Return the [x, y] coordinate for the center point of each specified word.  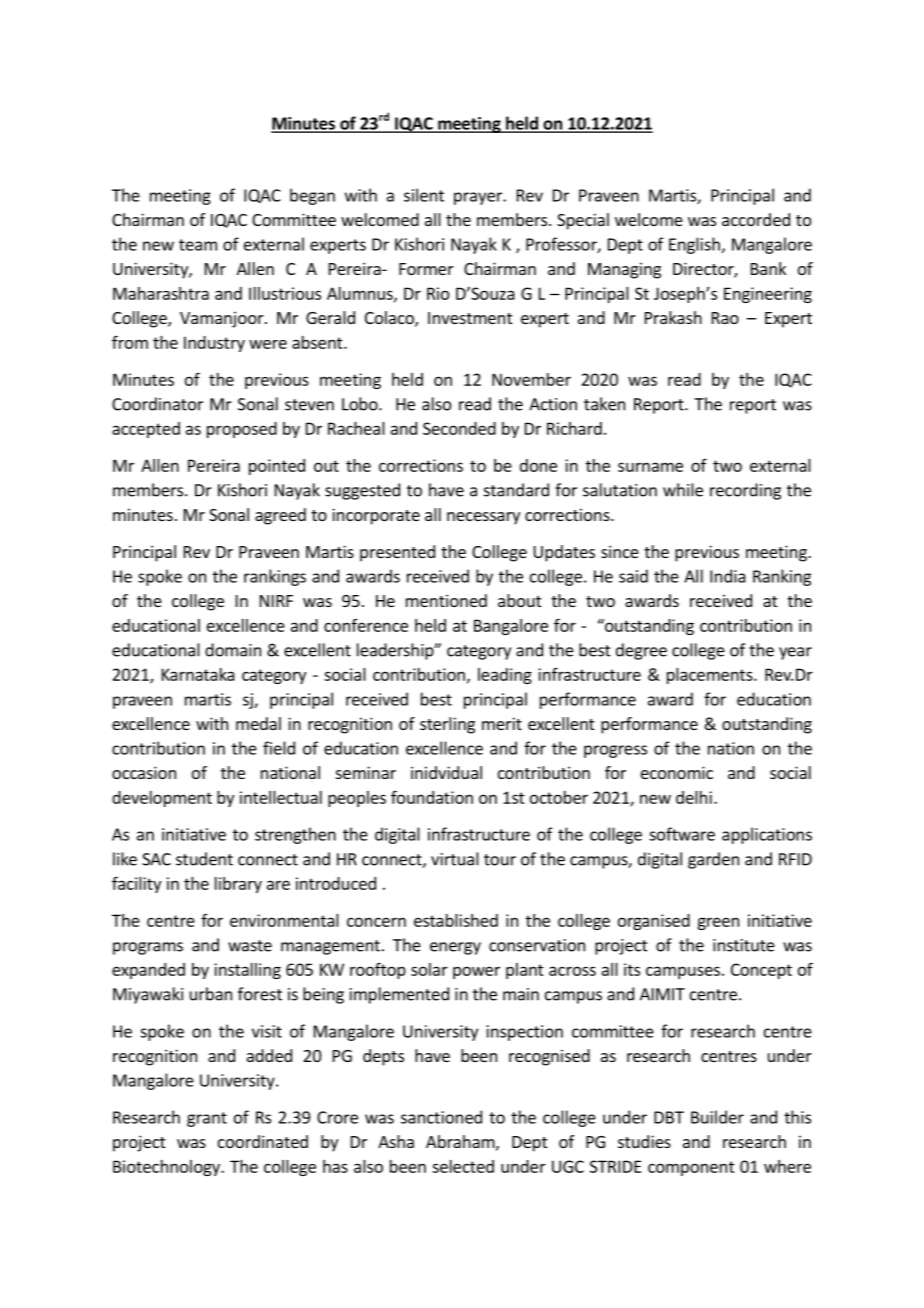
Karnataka [198, 674]
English [694, 245]
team [198, 245]
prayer [479, 198]
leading [505, 676]
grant [207, 1119]
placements [711, 676]
